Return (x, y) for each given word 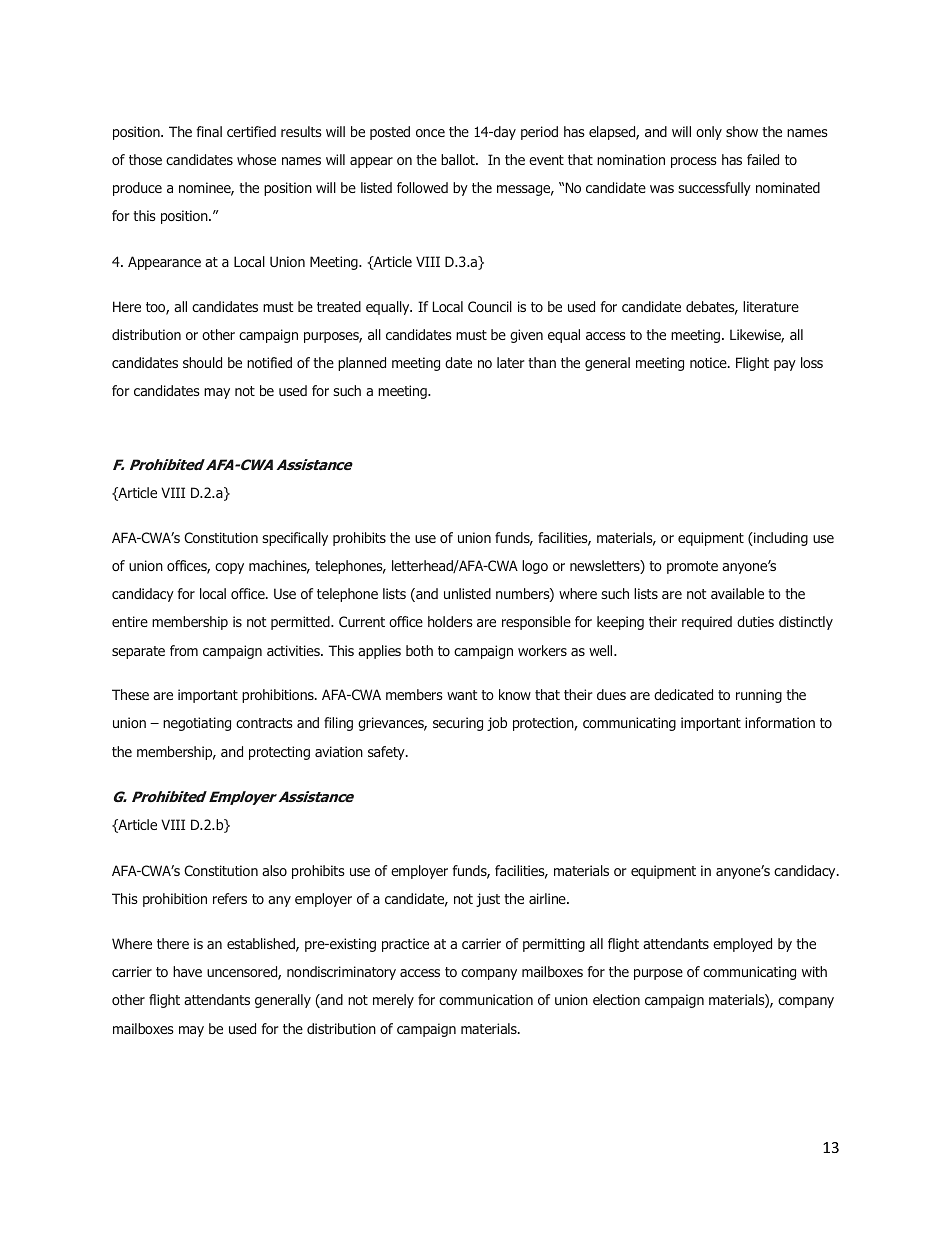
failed (763, 159)
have (187, 971)
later (510, 362)
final (209, 131)
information (780, 722)
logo (535, 567)
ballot (459, 159)
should (202, 362)
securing (458, 724)
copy (229, 568)
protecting (279, 753)
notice (709, 362)
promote (692, 567)
